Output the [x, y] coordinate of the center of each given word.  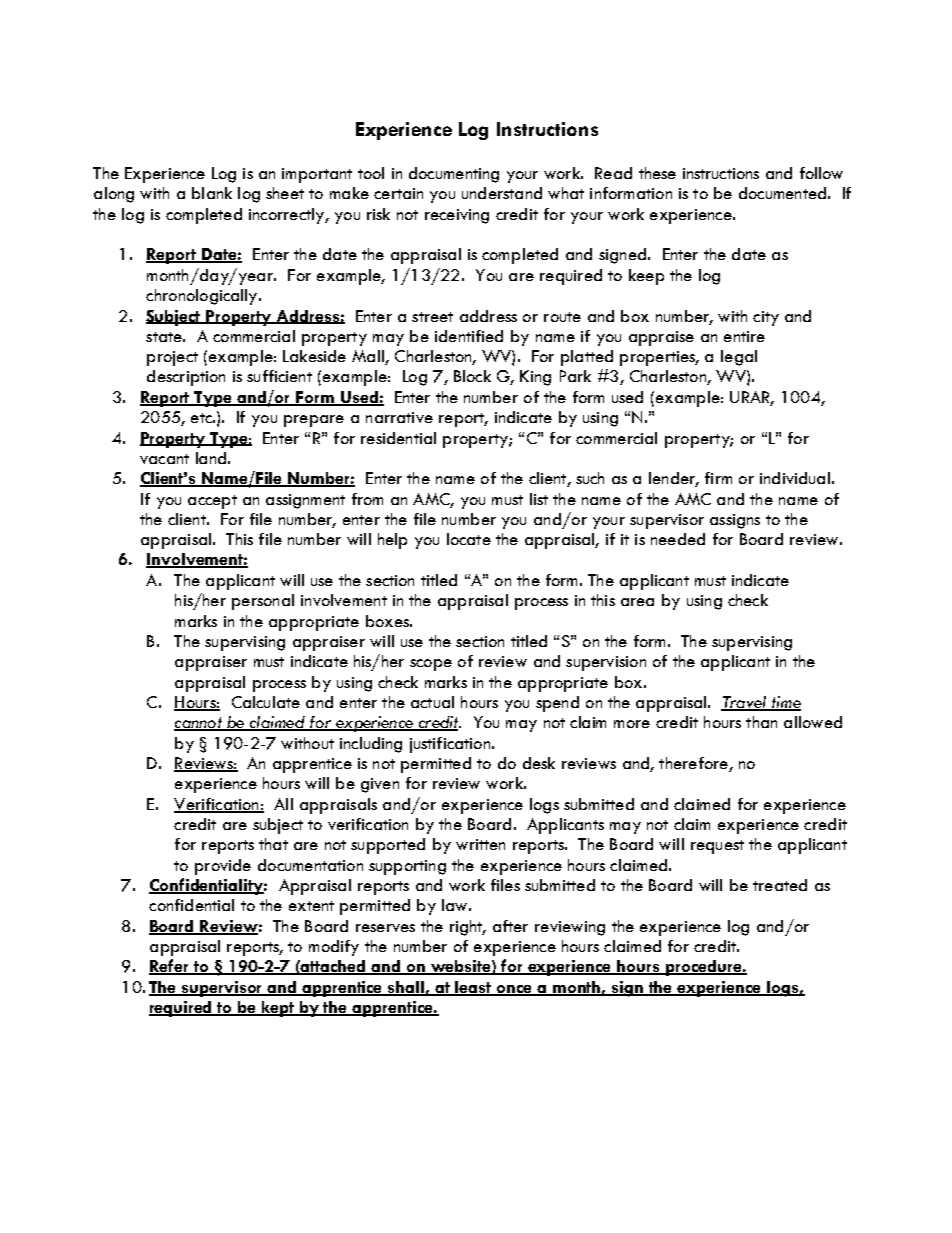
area [637, 602]
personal [263, 602]
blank [212, 193]
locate [469, 539]
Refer [170, 967]
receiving [457, 216]
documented [782, 193]
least [474, 988]
